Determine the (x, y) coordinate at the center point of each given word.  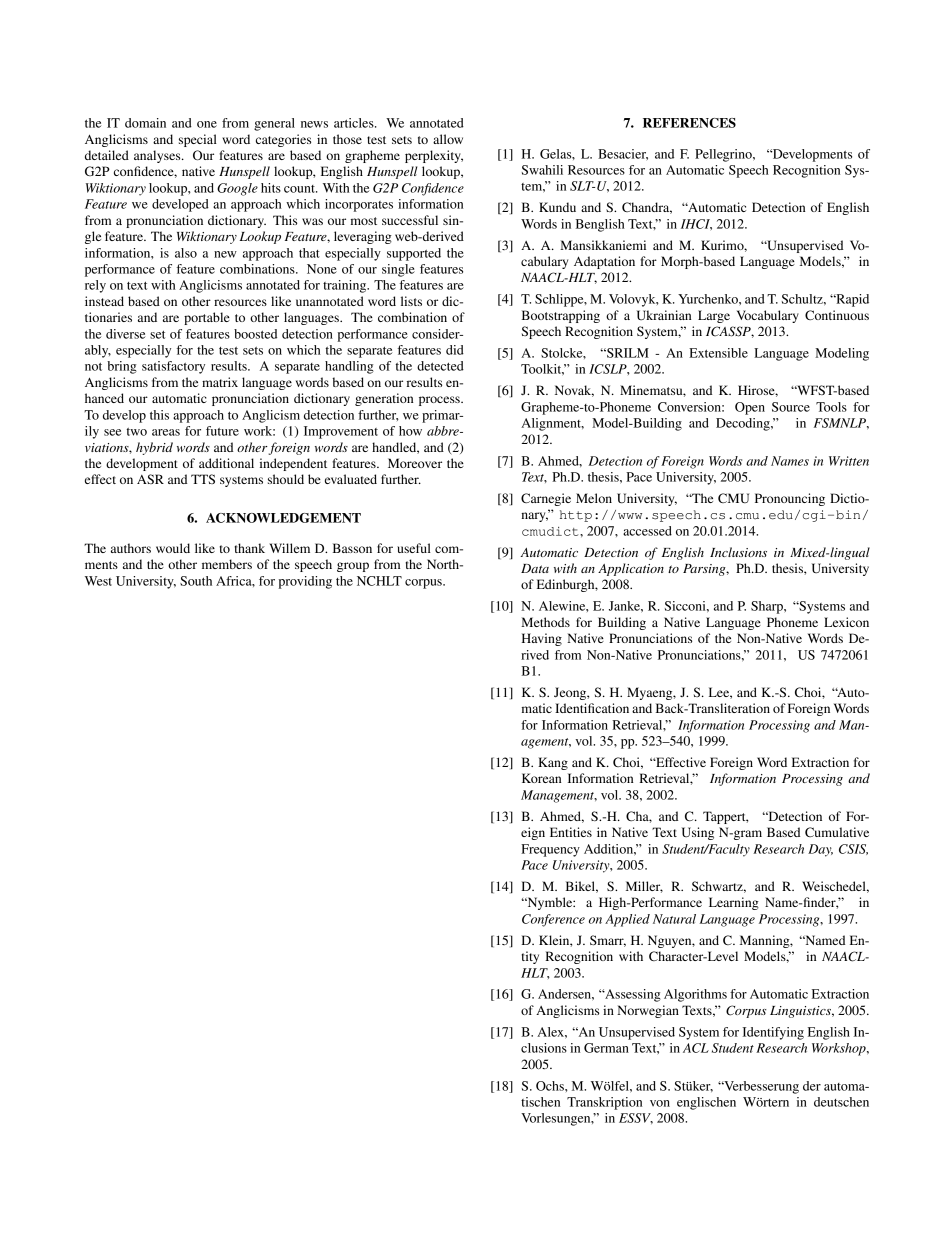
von (660, 1103)
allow (448, 139)
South (196, 581)
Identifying (773, 1033)
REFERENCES (689, 123)
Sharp (768, 607)
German (606, 1048)
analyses (158, 156)
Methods (545, 622)
